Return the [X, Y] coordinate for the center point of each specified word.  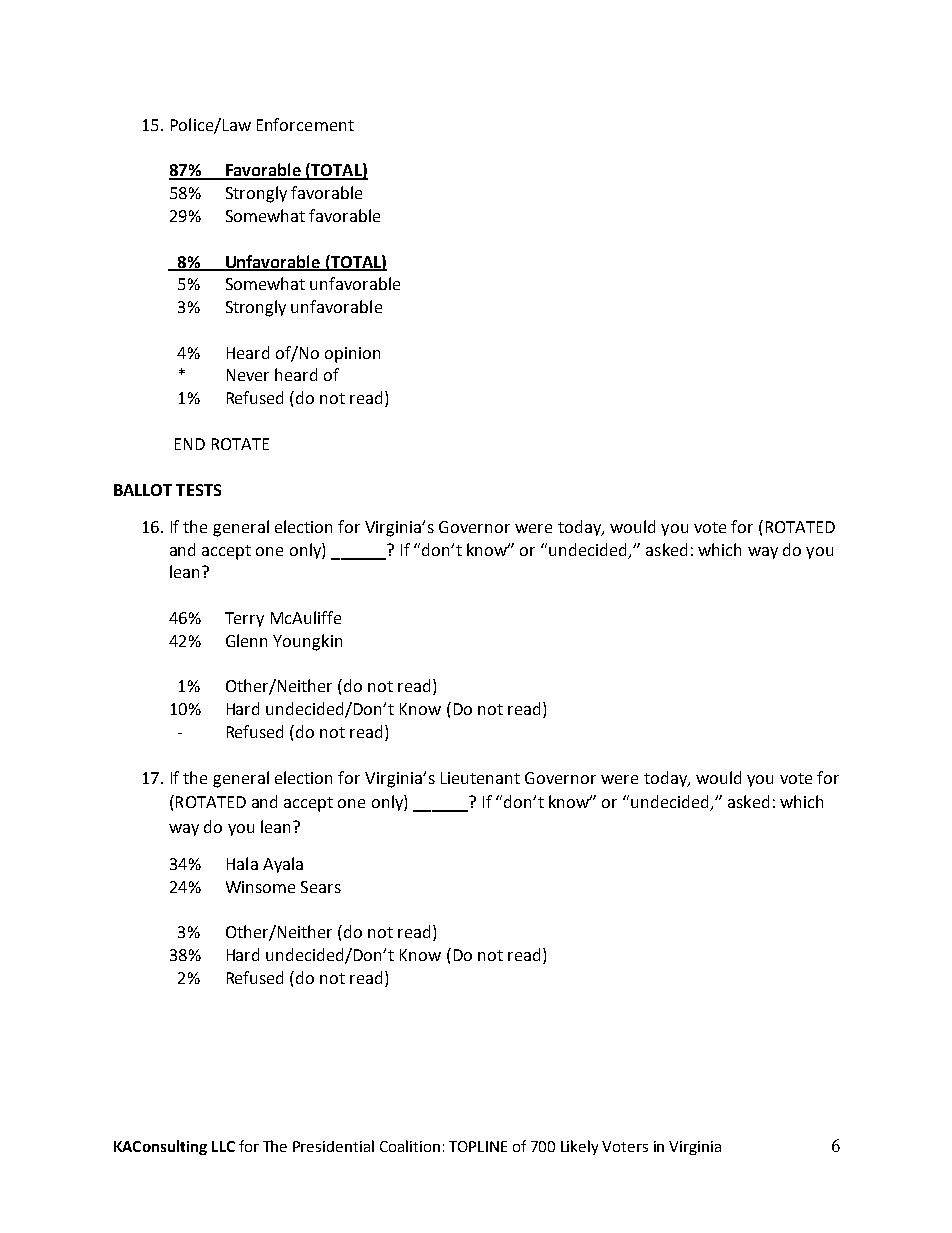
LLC [223, 1146]
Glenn [246, 640]
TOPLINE [478, 1146]
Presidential [333, 1146]
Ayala [283, 865]
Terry [244, 619]
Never [248, 375]
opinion [352, 355]
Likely [579, 1147]
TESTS [198, 490]
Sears [321, 887]
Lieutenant [480, 778]
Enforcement [305, 124]
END [190, 444]
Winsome [260, 887]
